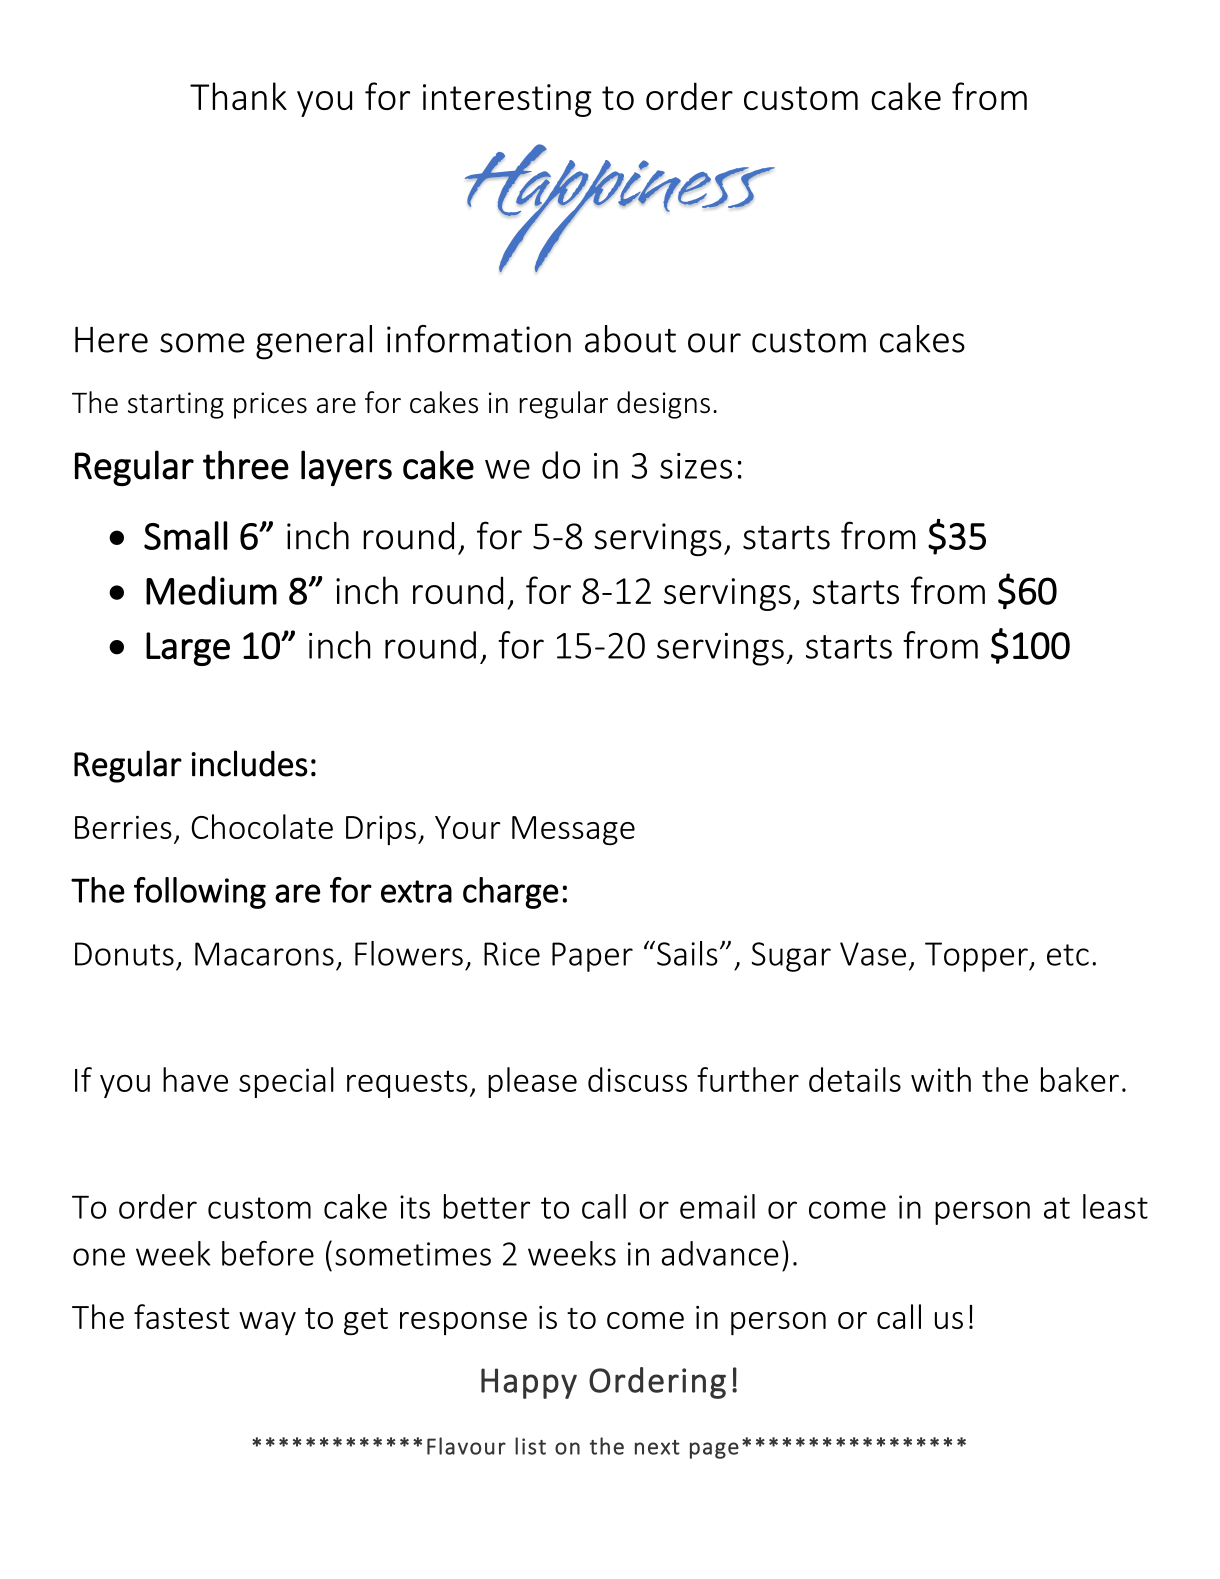 The image size is (1220, 1579). Describe the element at coordinates (238, 96) in the image. I see `Thank` at that location.
